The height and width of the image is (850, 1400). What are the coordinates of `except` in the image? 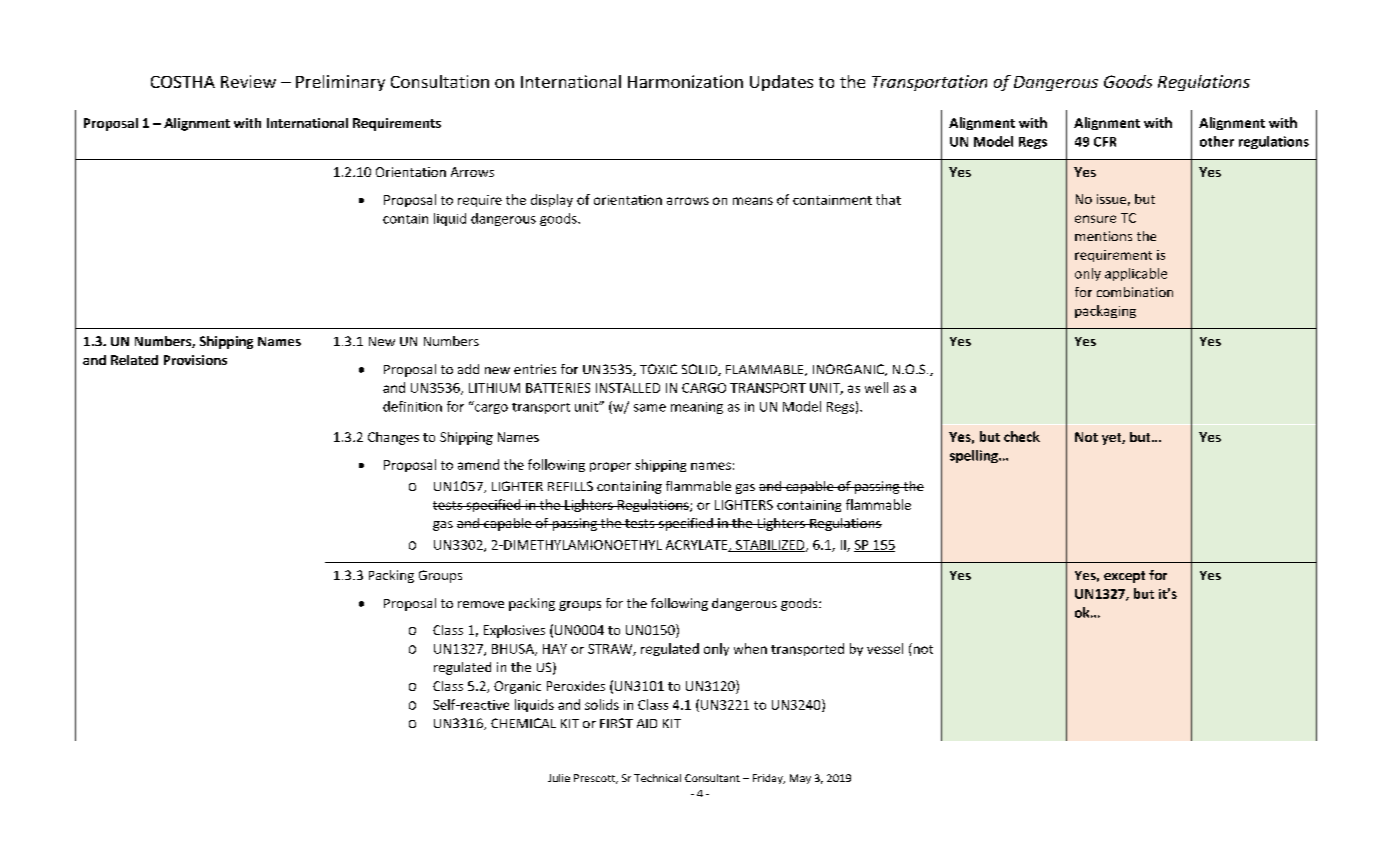 It's located at (1124, 577).
